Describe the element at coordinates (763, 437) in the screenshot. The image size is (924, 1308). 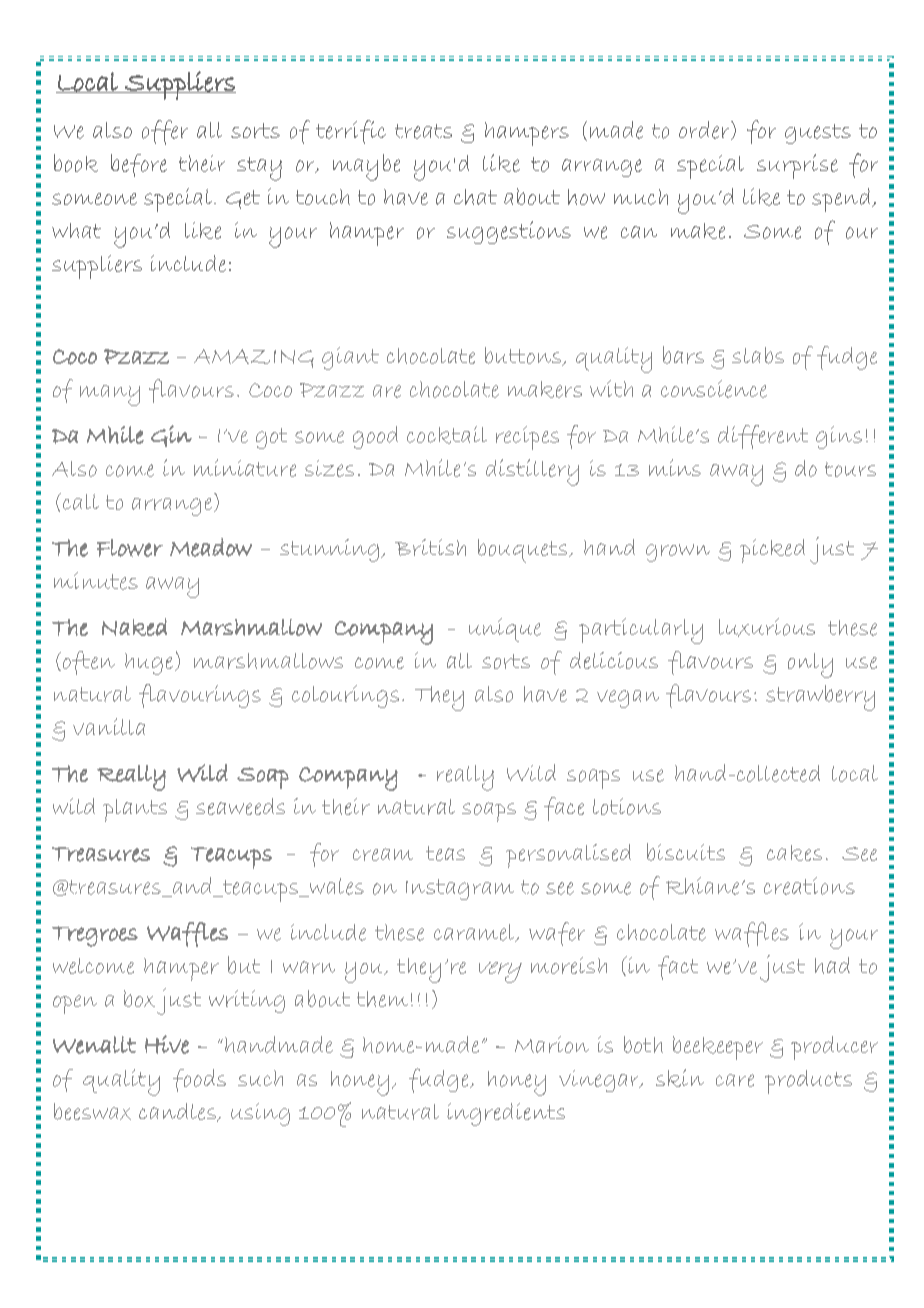
I see `different` at that location.
